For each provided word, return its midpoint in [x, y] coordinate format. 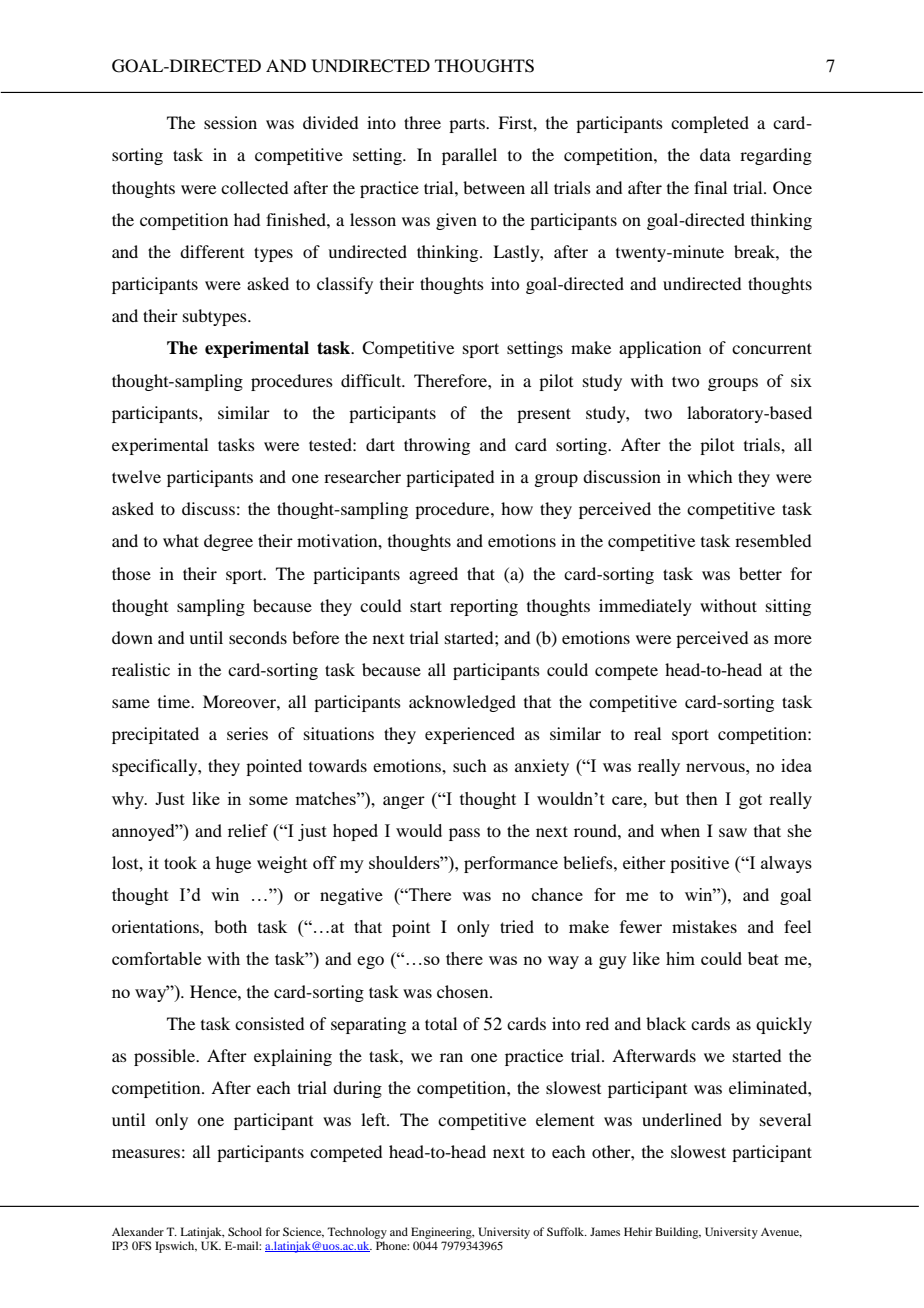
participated [450, 478]
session [230, 122]
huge [233, 864]
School [245, 1231]
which [709, 476]
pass [464, 834]
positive [699, 864]
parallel [469, 156]
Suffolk [566, 1231]
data [715, 154]
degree [228, 542]
